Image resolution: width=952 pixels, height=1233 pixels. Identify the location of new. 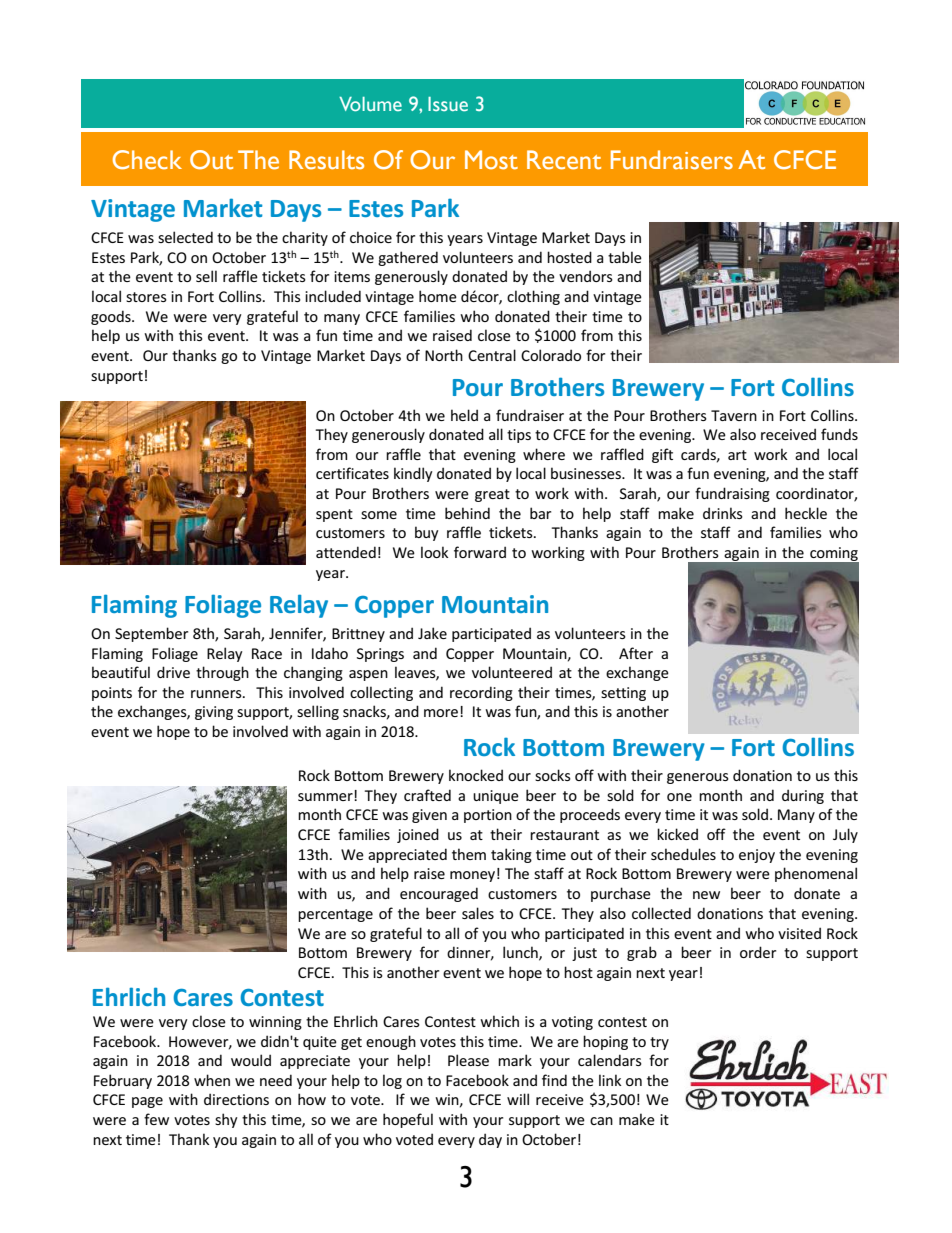
(706, 895).
